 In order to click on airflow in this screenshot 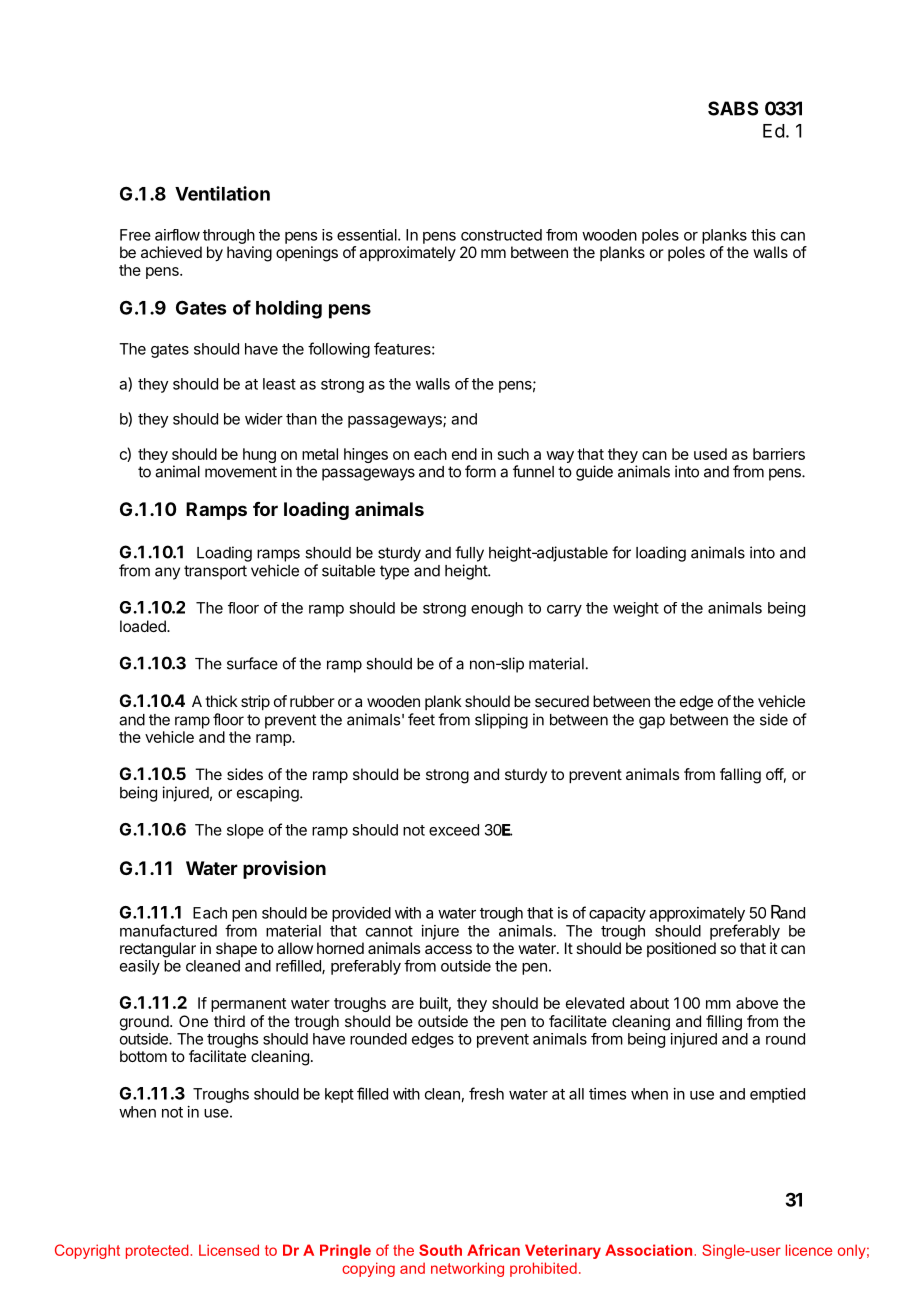, I will do `click(177, 235)`.
